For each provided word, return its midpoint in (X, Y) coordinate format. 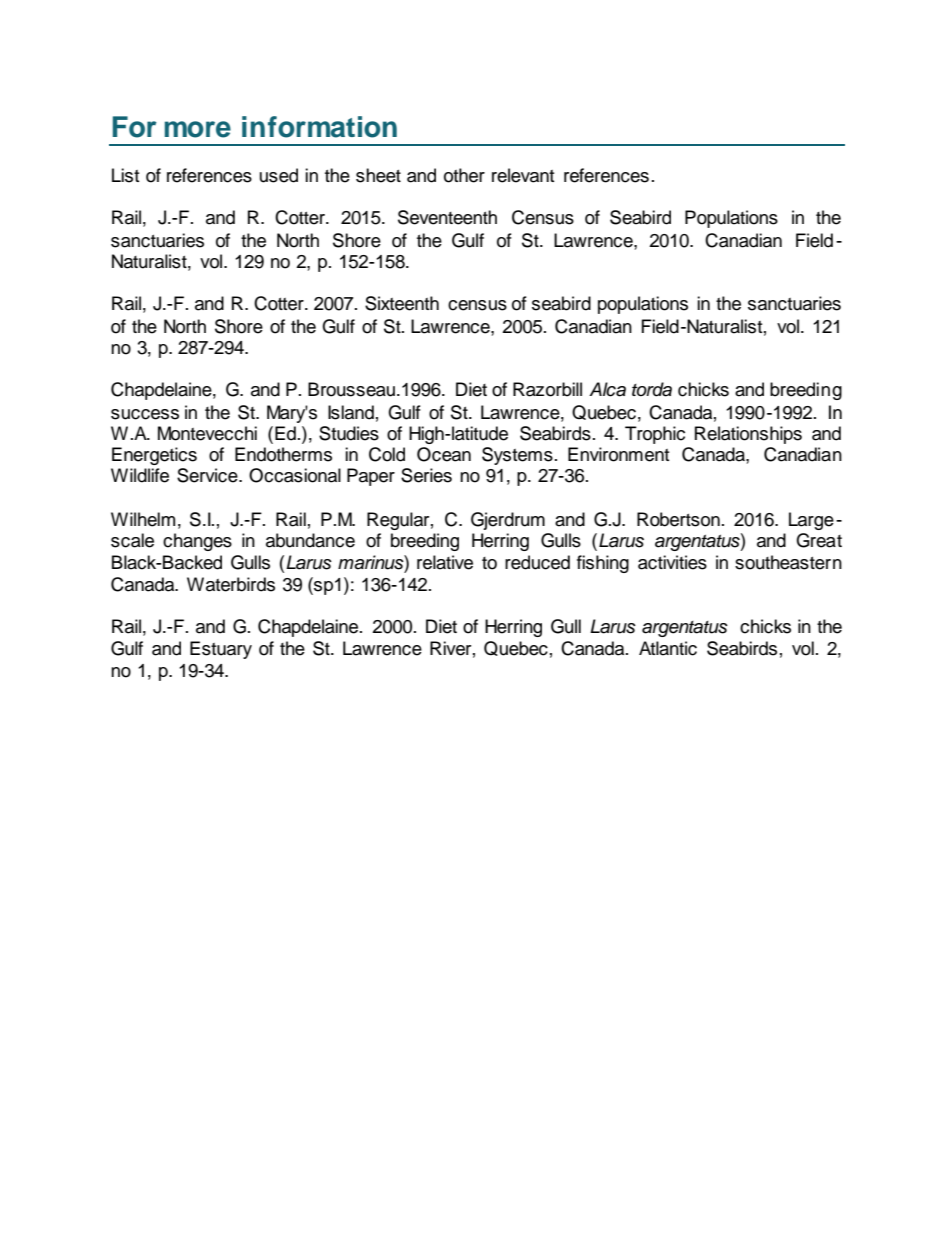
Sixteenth (402, 303)
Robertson (678, 519)
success (145, 414)
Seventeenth (447, 217)
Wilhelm (143, 519)
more (198, 129)
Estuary (221, 650)
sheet (378, 175)
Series (426, 475)
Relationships (748, 435)
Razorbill (547, 389)
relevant (523, 175)
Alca (607, 389)
